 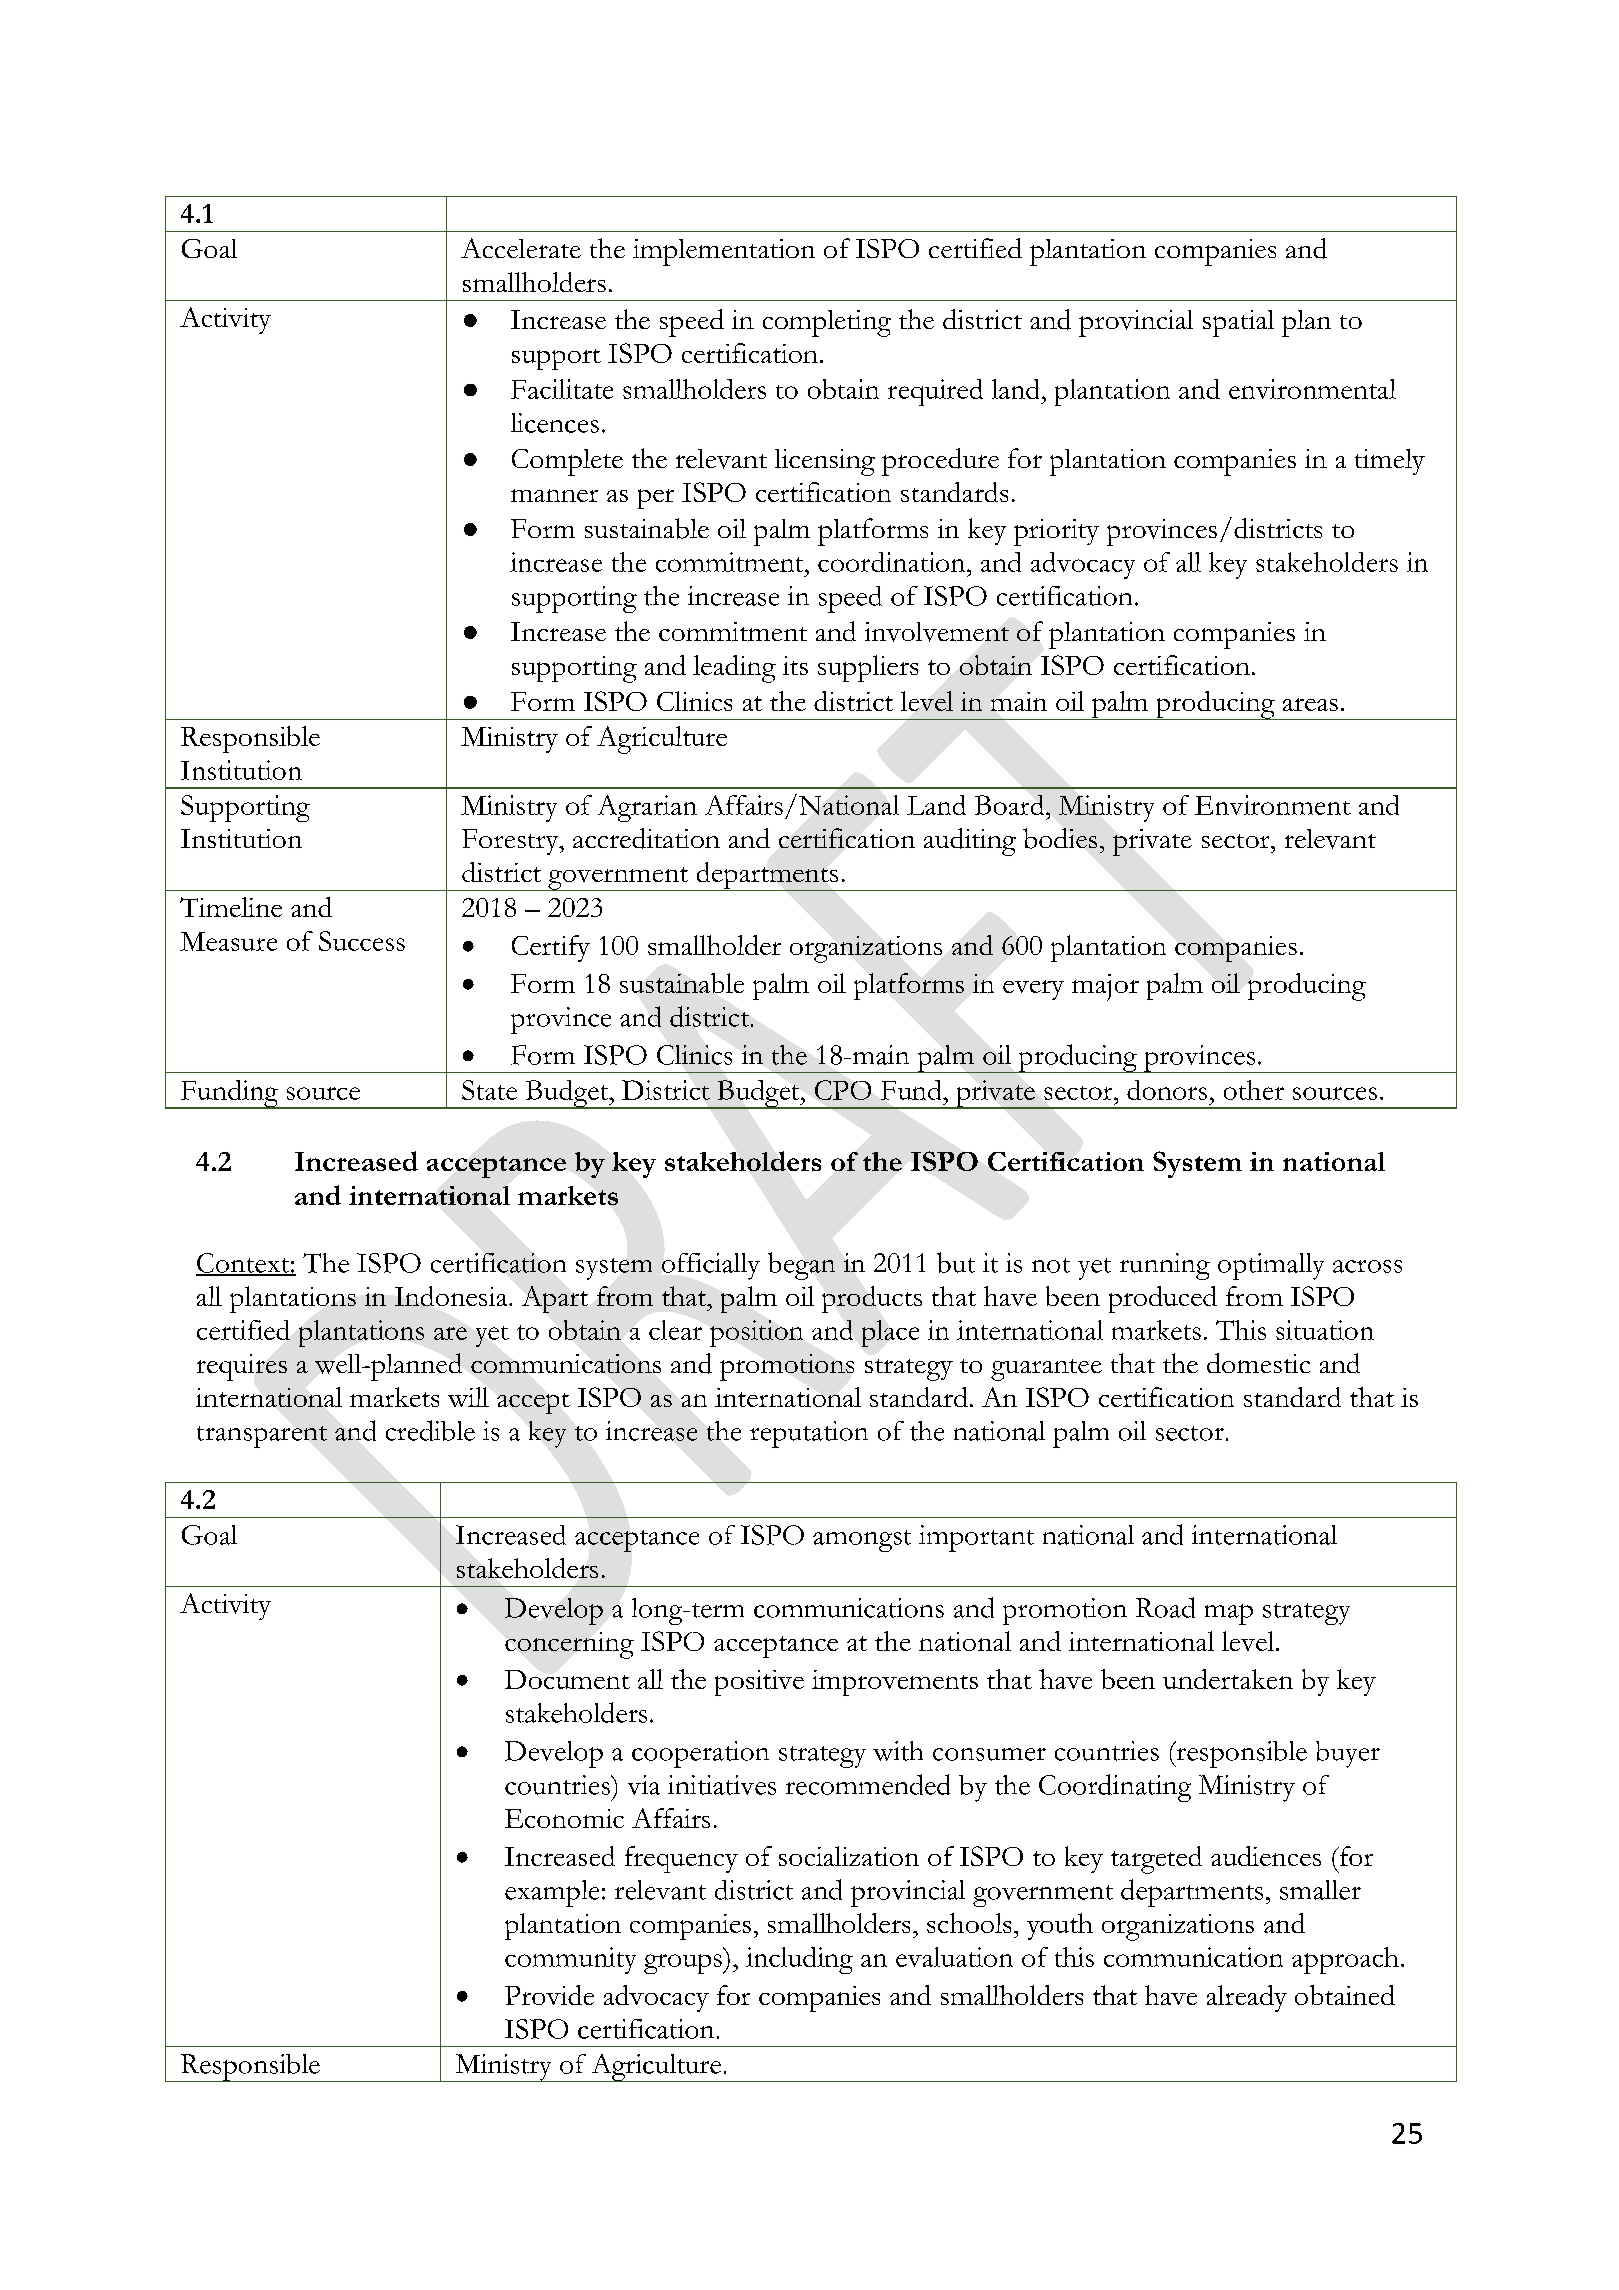 What do you see at coordinates (1238, 323) in the image?
I see `spatial` at bounding box center [1238, 323].
